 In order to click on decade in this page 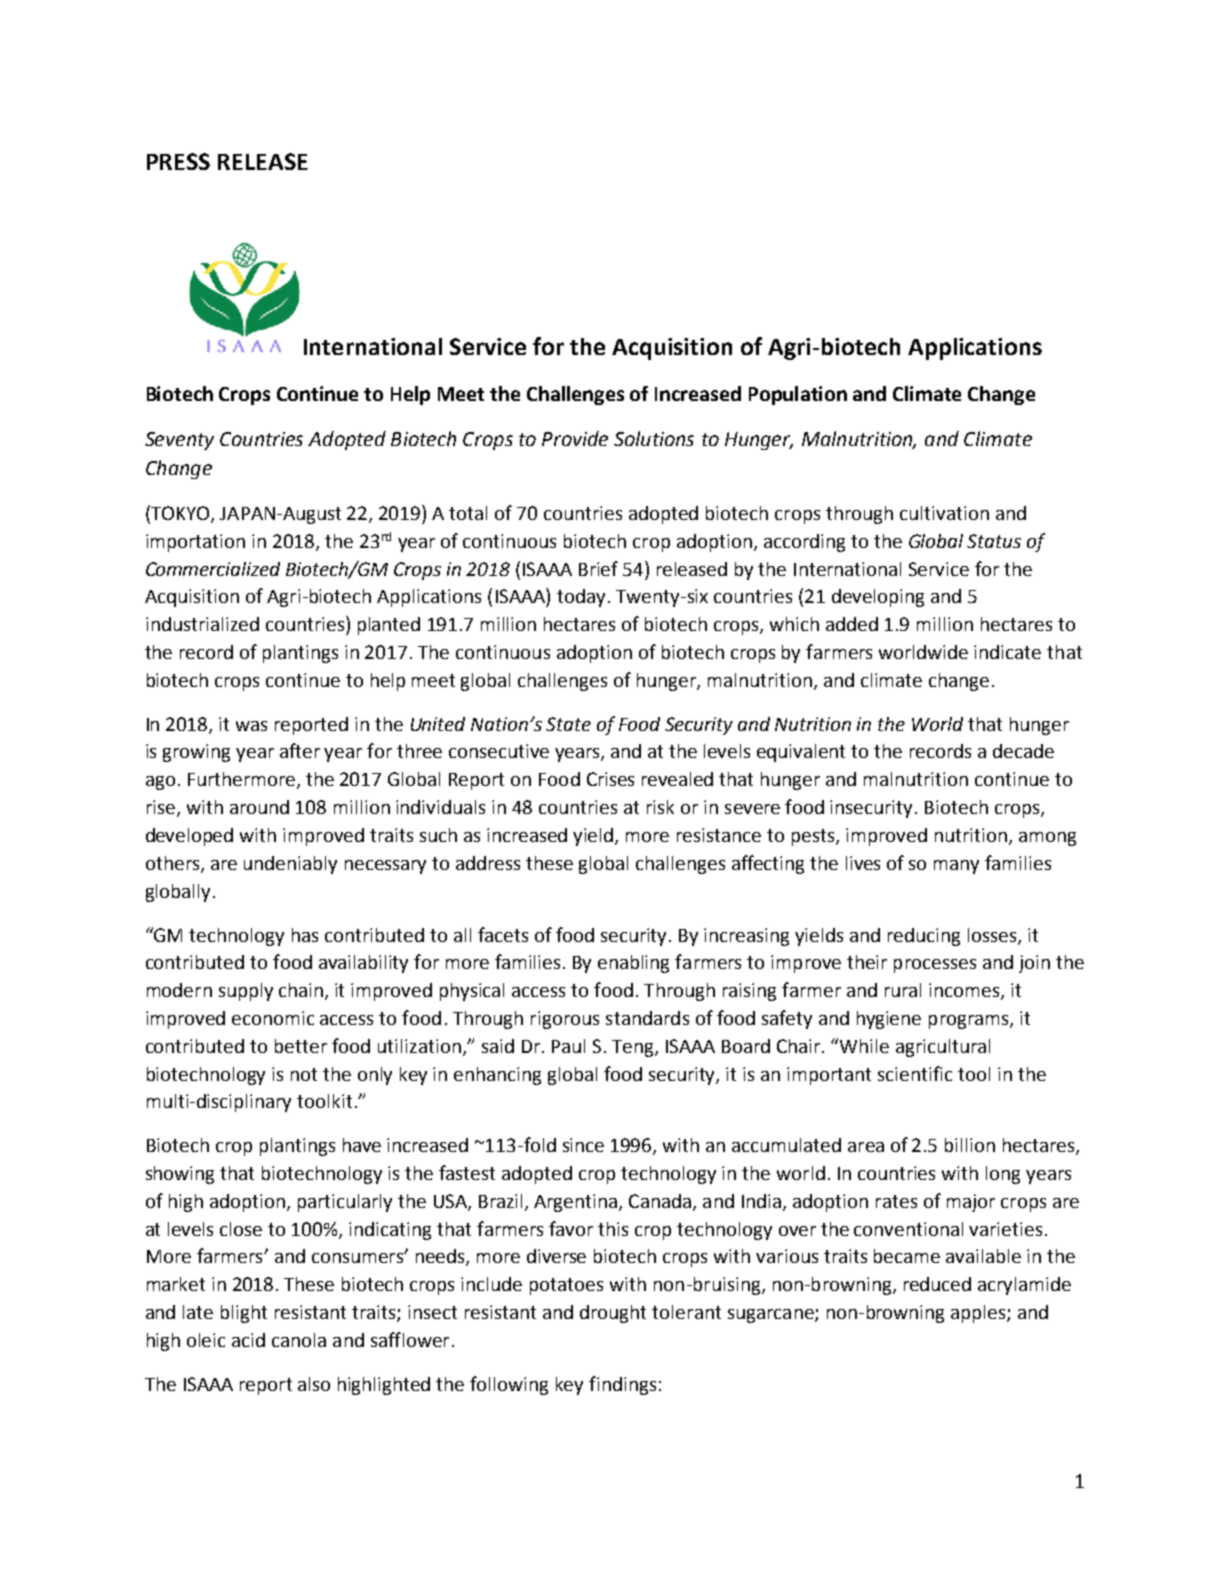, I will do `click(1023, 751)`.
